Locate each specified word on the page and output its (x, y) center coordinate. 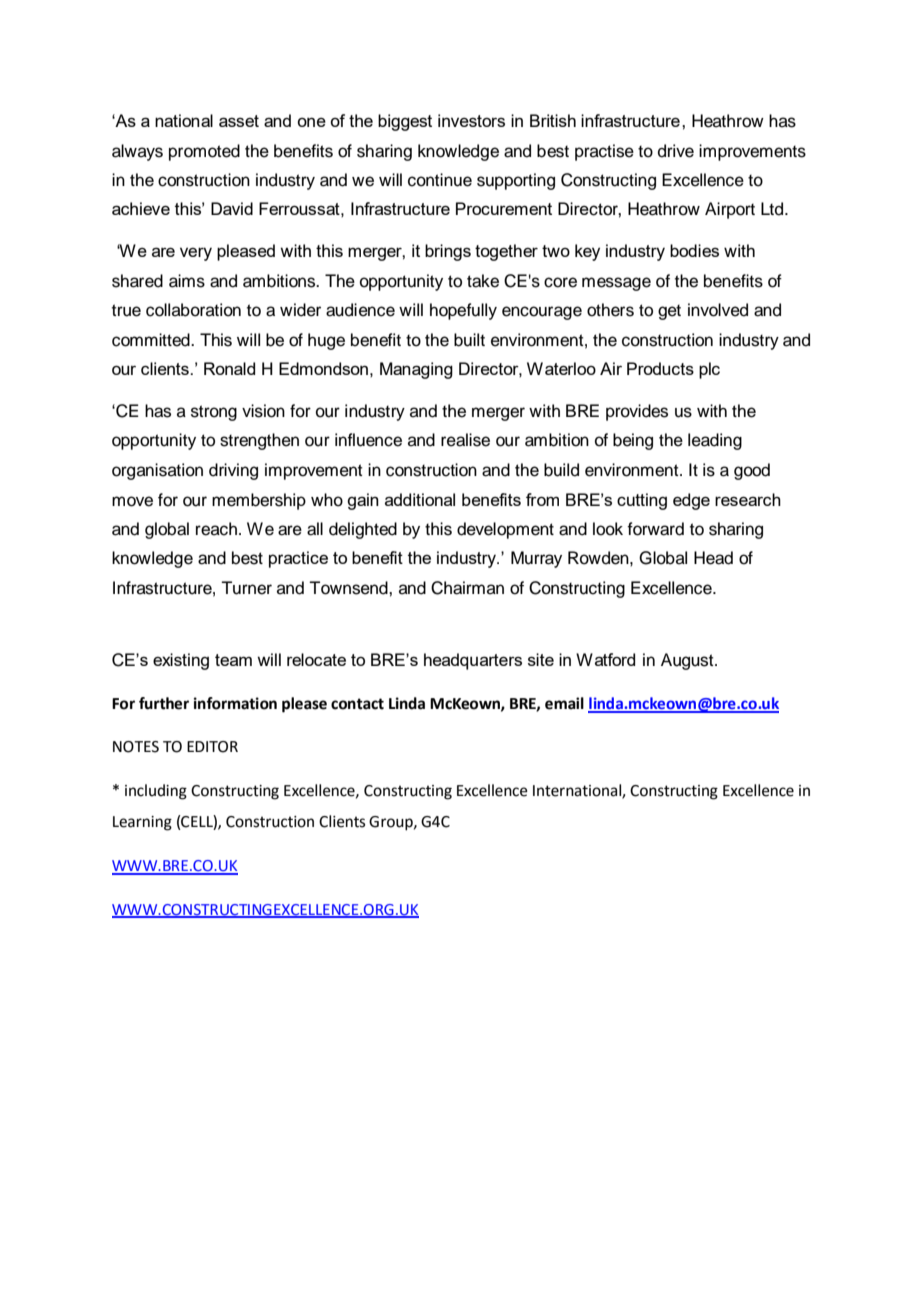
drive (676, 151)
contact (357, 704)
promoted (204, 152)
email (564, 703)
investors (471, 120)
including (156, 792)
